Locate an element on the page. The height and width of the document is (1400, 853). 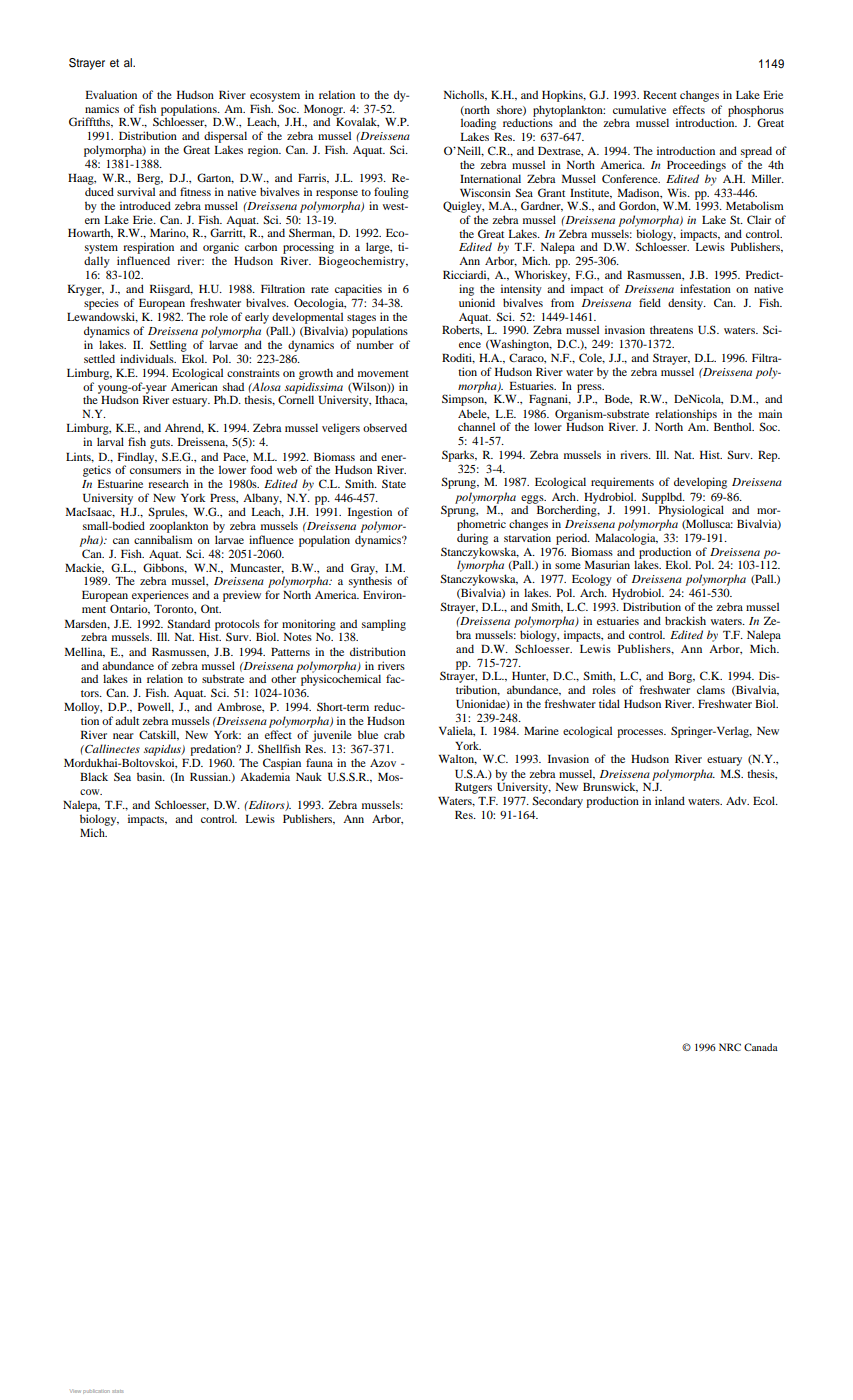
stats is located at coordinates (117, 1391).
